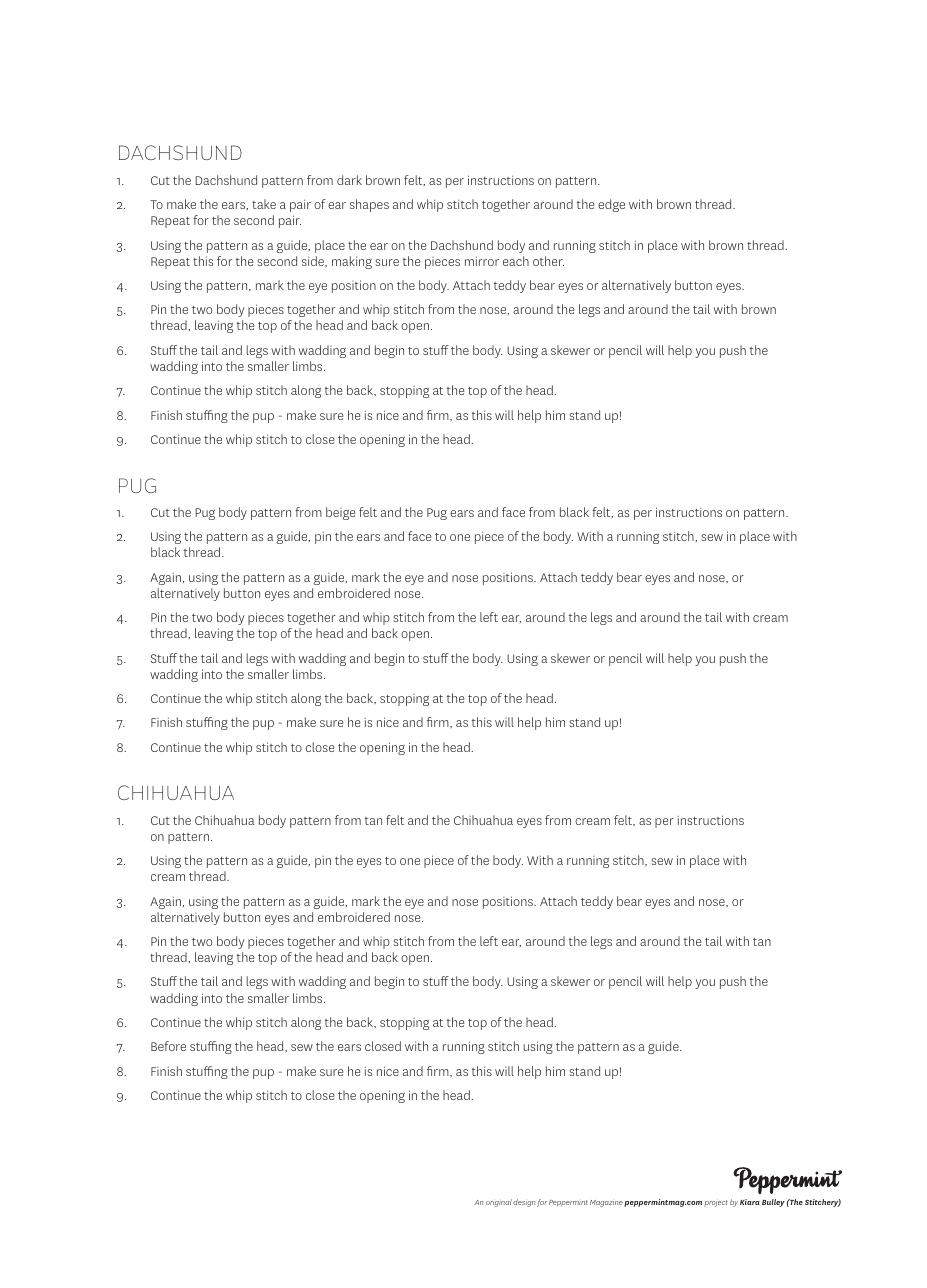 This screenshot has width=927, height=1288. Describe the element at coordinates (499, 1203) in the screenshot. I see `original` at that location.
